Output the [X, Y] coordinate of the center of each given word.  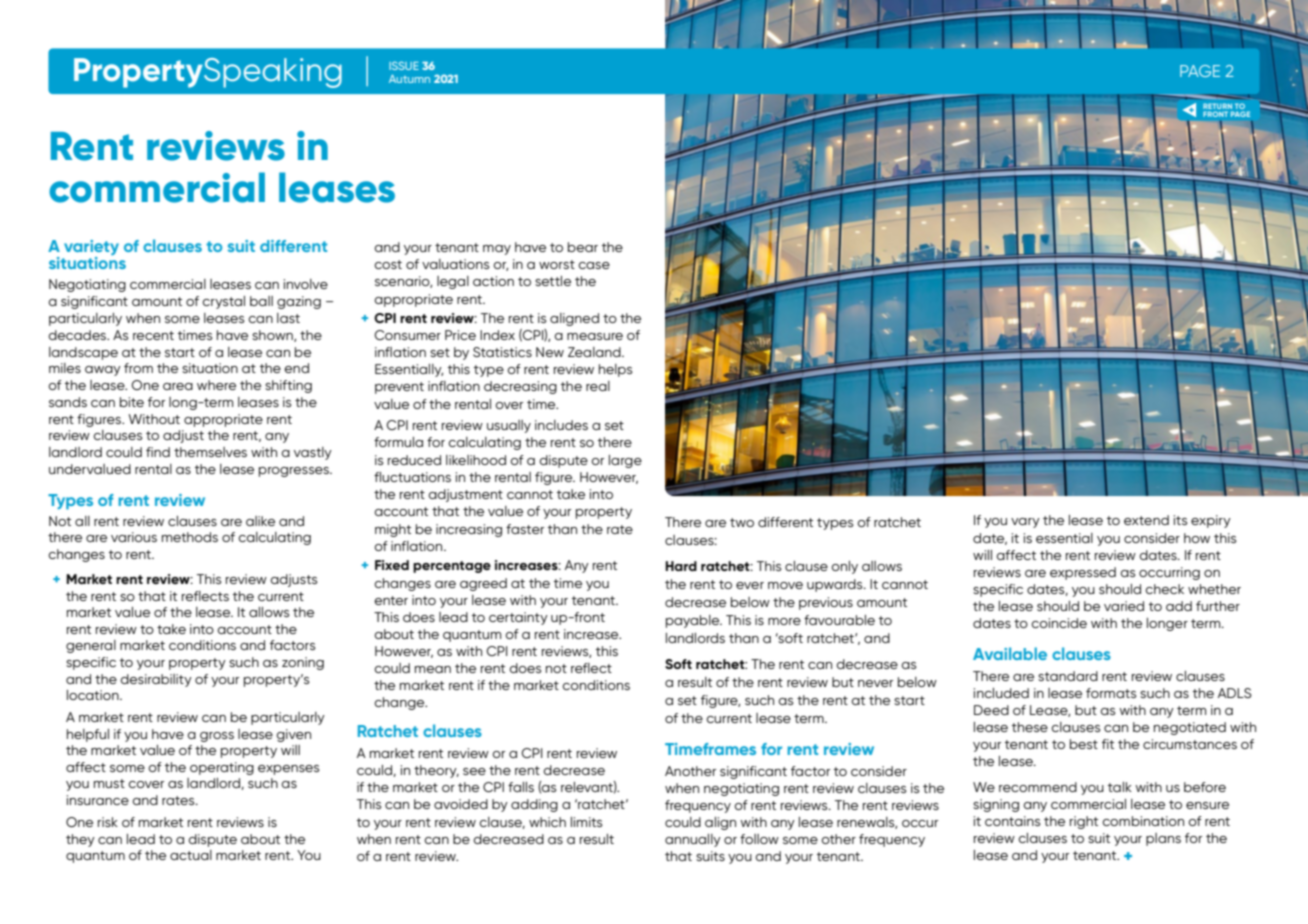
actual [191, 855]
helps [616, 370]
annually [693, 840]
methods [190, 537]
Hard [681, 566]
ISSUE [404, 65]
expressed [1083, 573]
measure [595, 336]
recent [153, 335]
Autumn [409, 79]
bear [583, 247]
